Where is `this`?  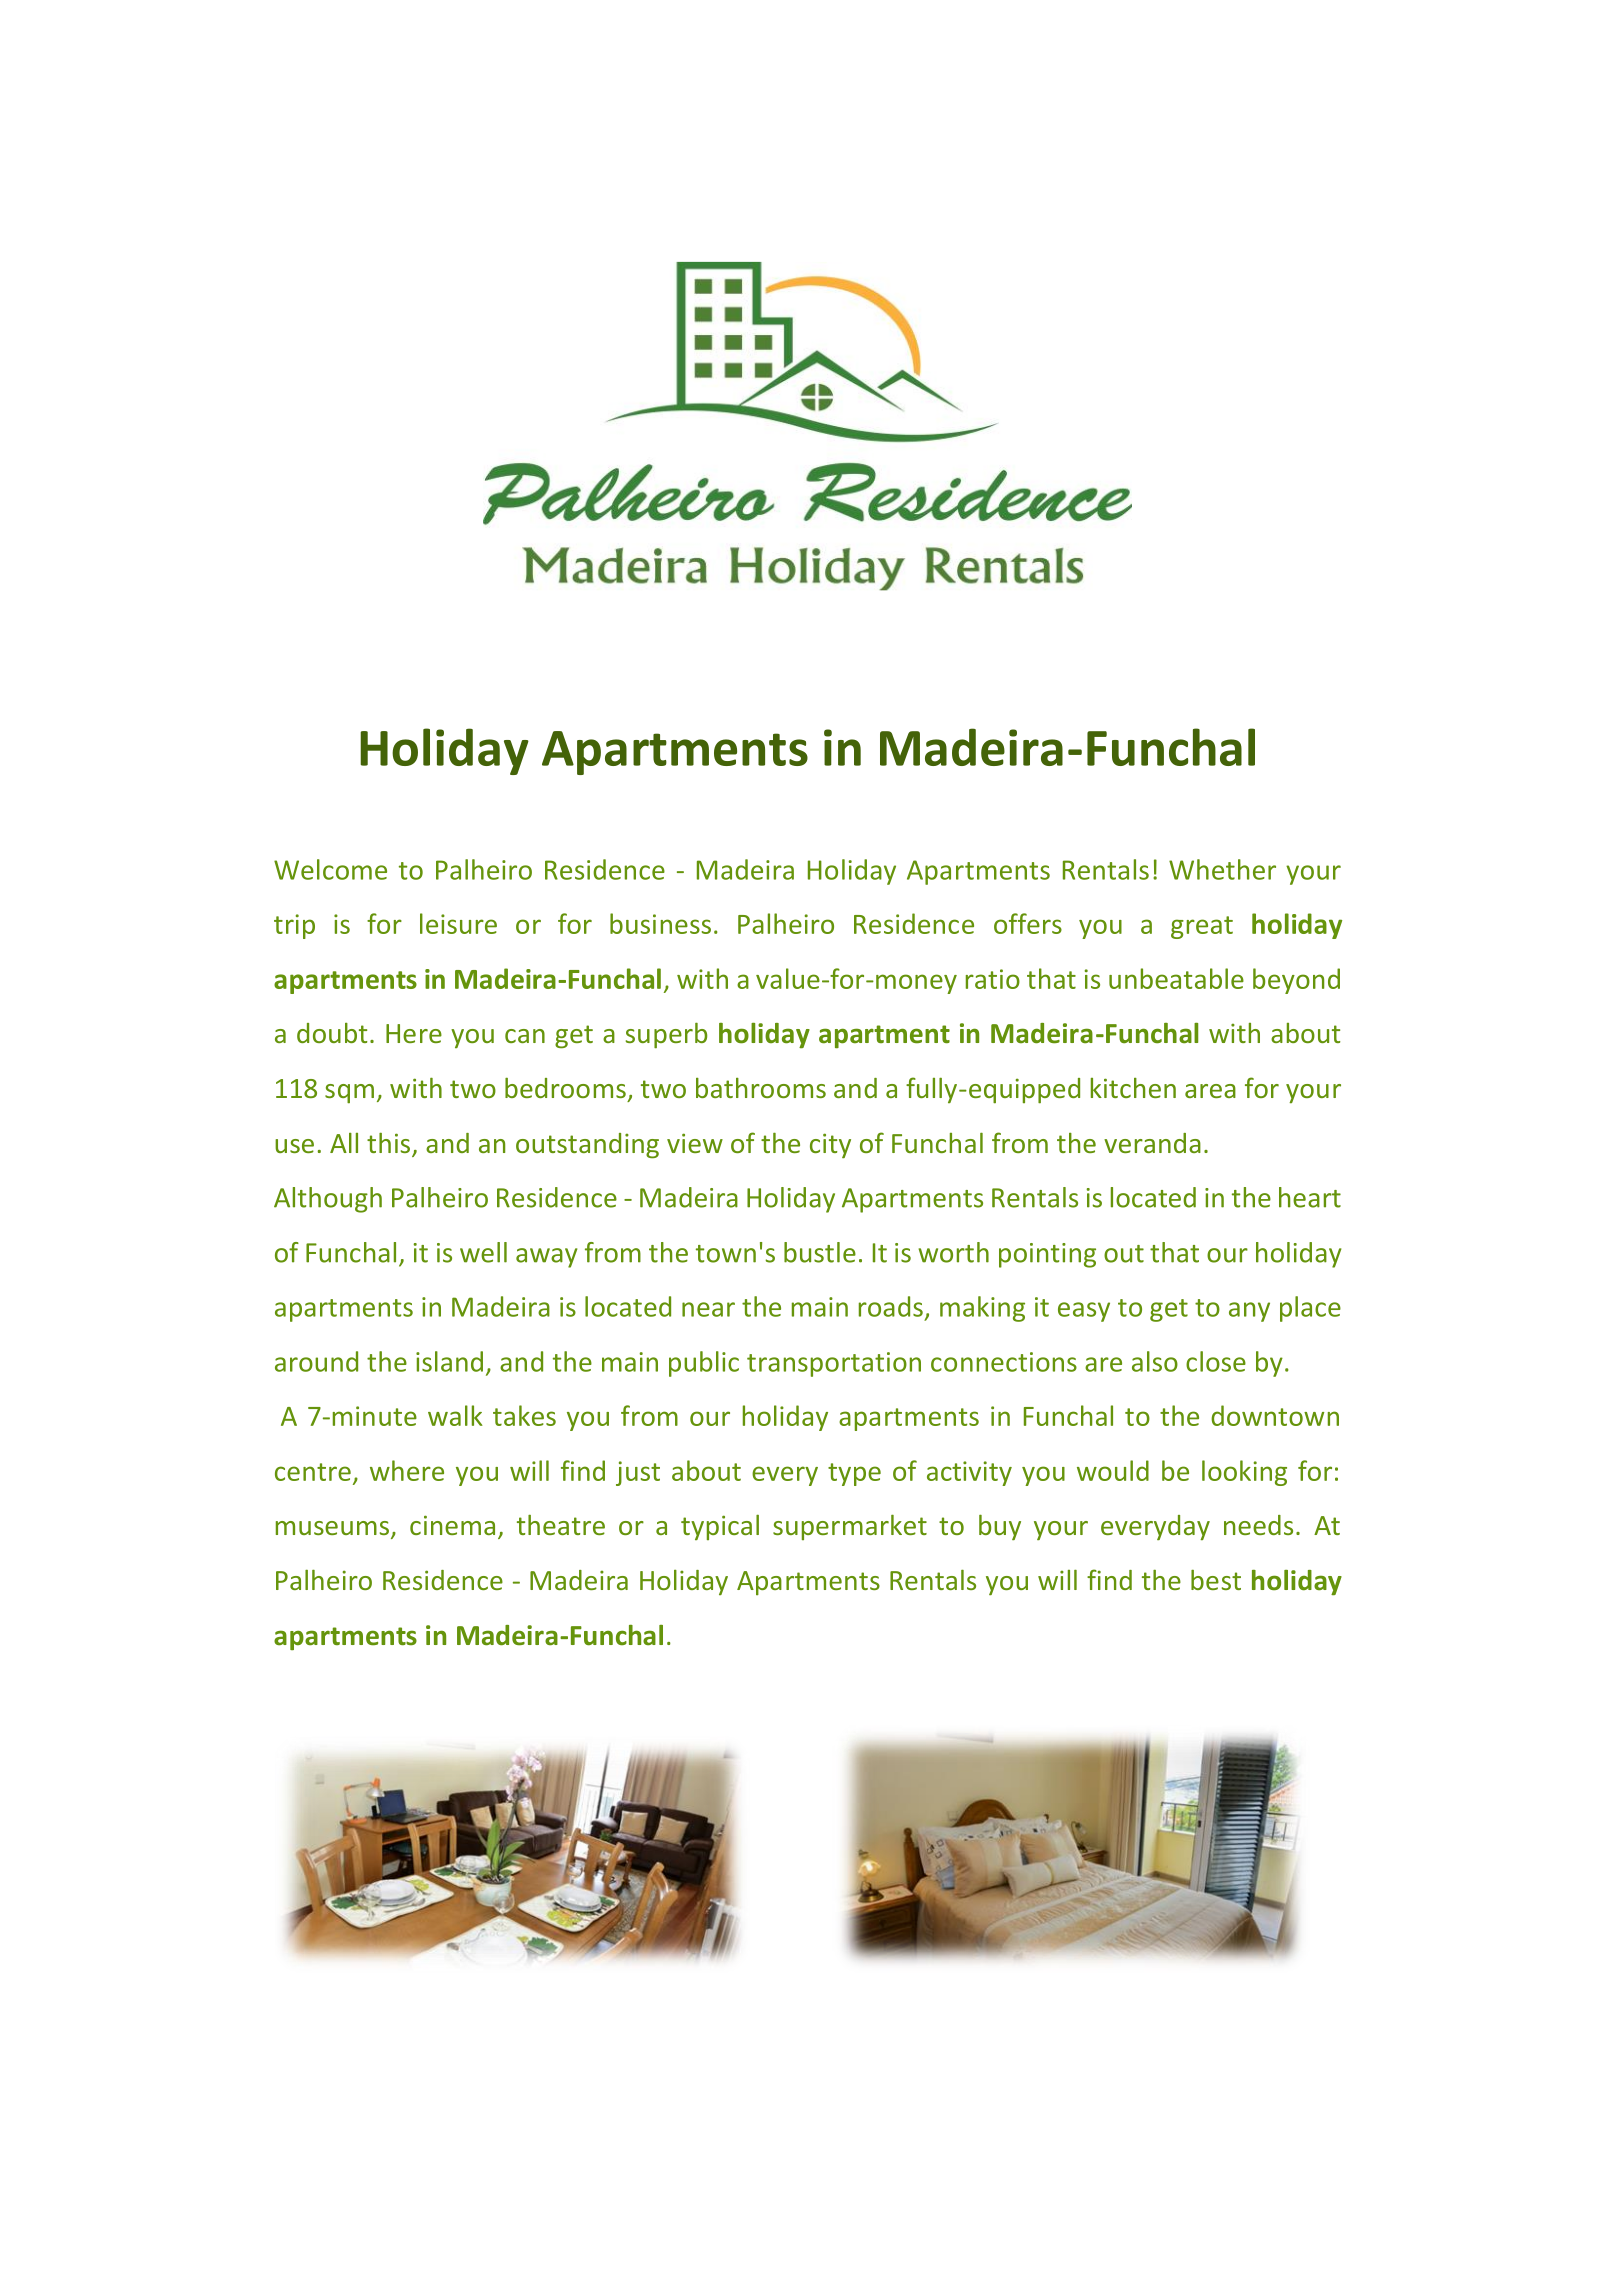
this is located at coordinates (390, 1144).
